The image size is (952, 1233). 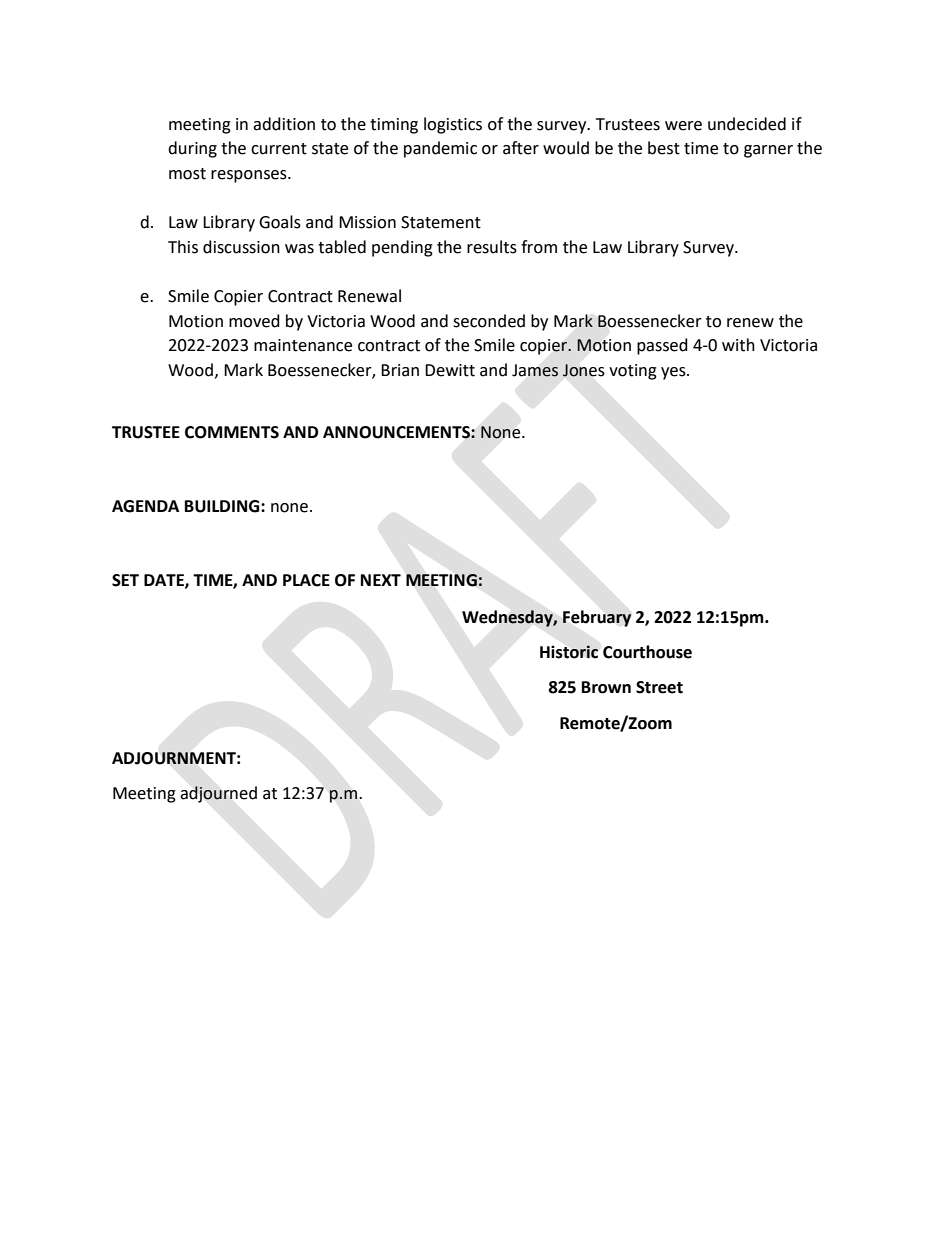 I want to click on NEXT, so click(x=381, y=580).
